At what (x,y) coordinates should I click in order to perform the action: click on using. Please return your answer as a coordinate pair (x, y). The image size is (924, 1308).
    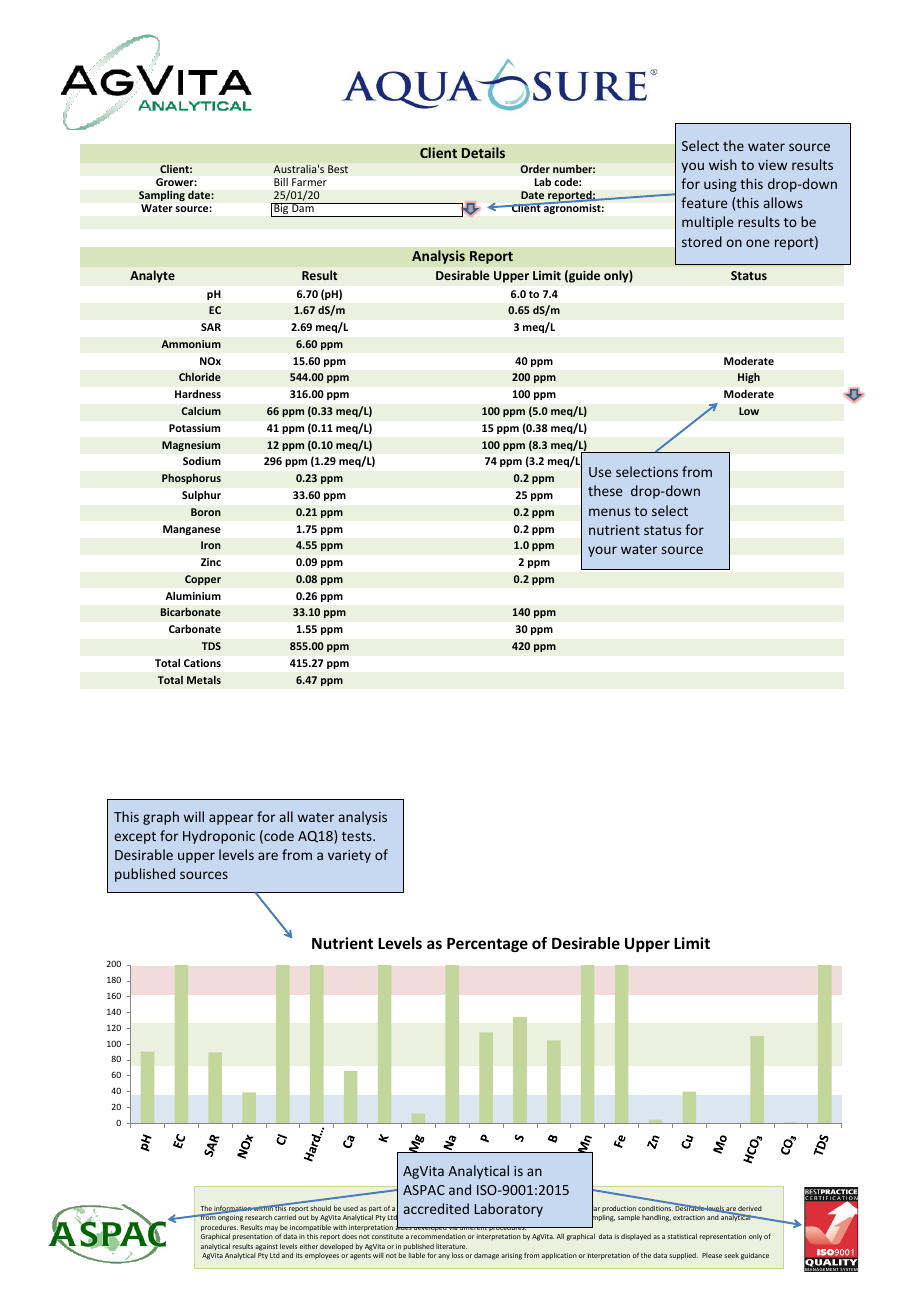
    Looking at the image, I should click on (720, 185).
